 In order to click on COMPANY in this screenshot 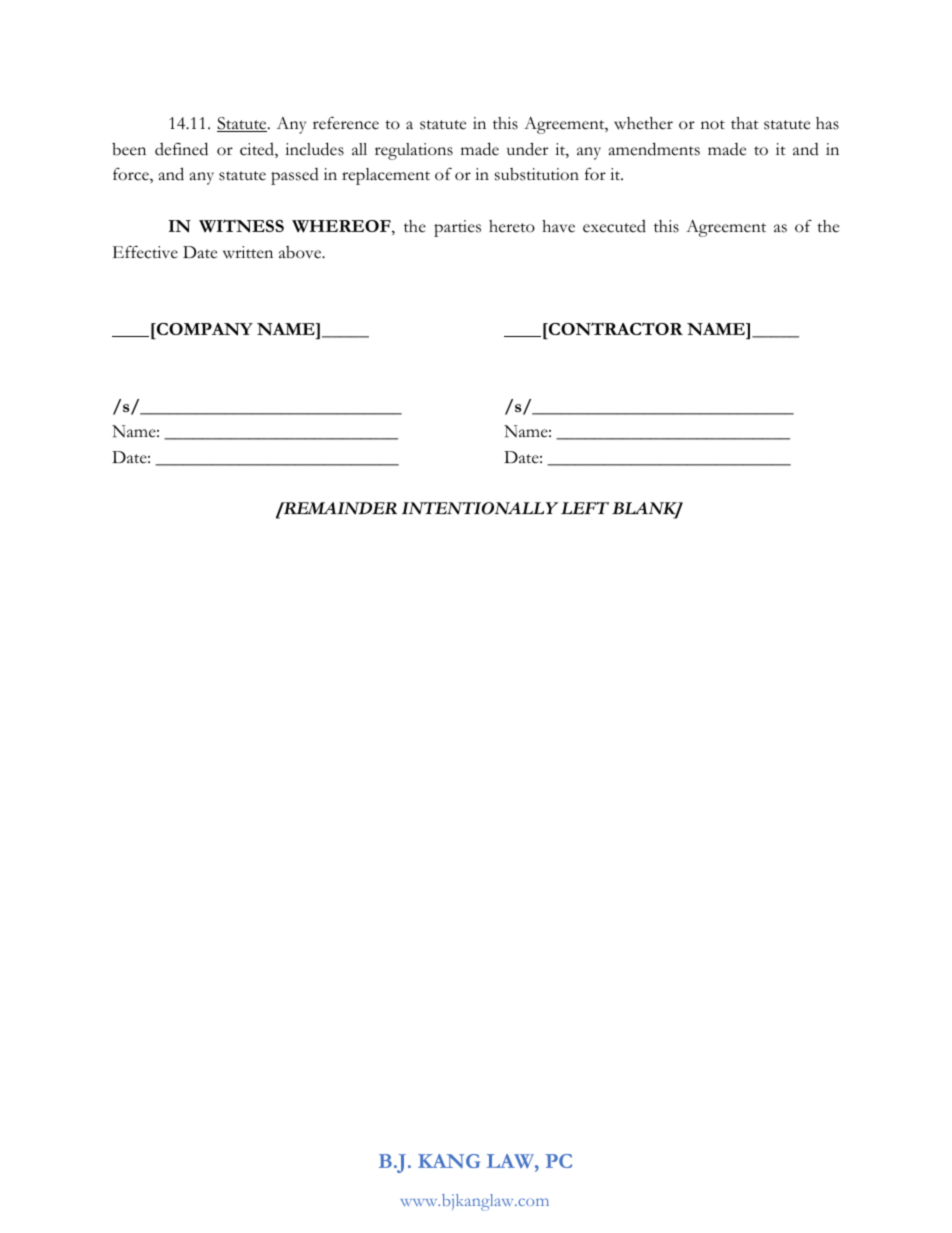, I will do `click(203, 329)`.
